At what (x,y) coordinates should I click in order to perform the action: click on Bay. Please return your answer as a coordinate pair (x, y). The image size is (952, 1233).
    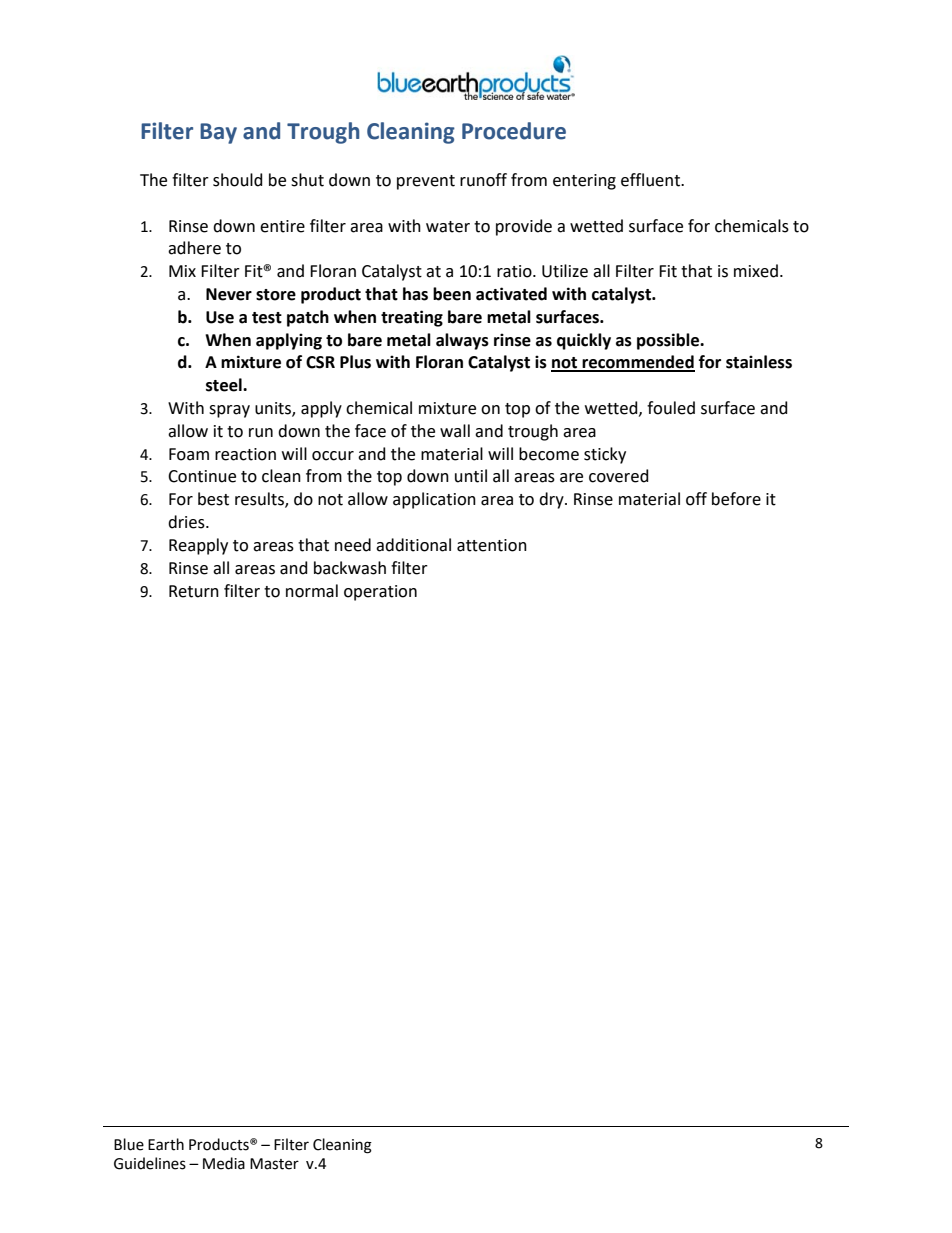
    Looking at the image, I should click on (218, 133).
